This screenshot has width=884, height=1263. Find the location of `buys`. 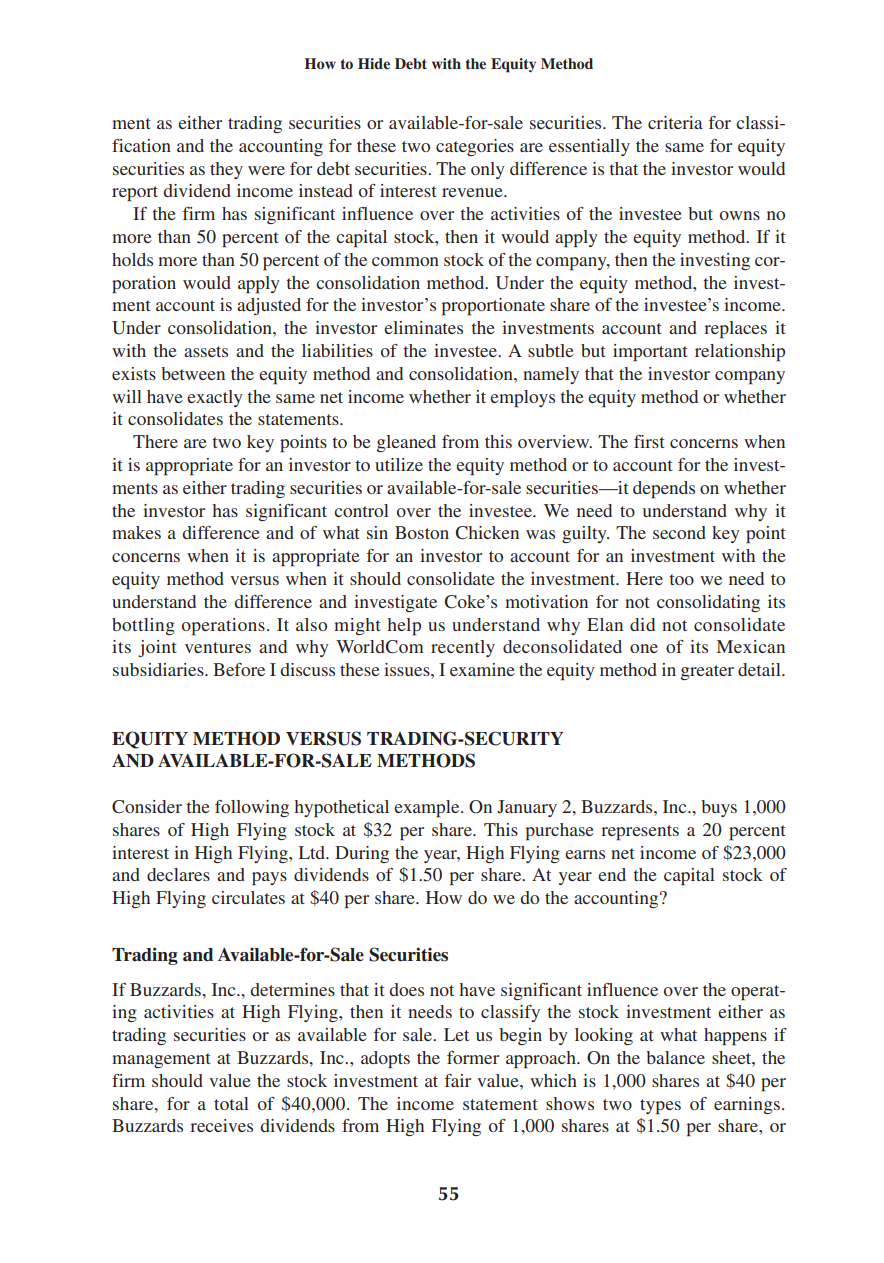

buys is located at coordinates (719, 808).
